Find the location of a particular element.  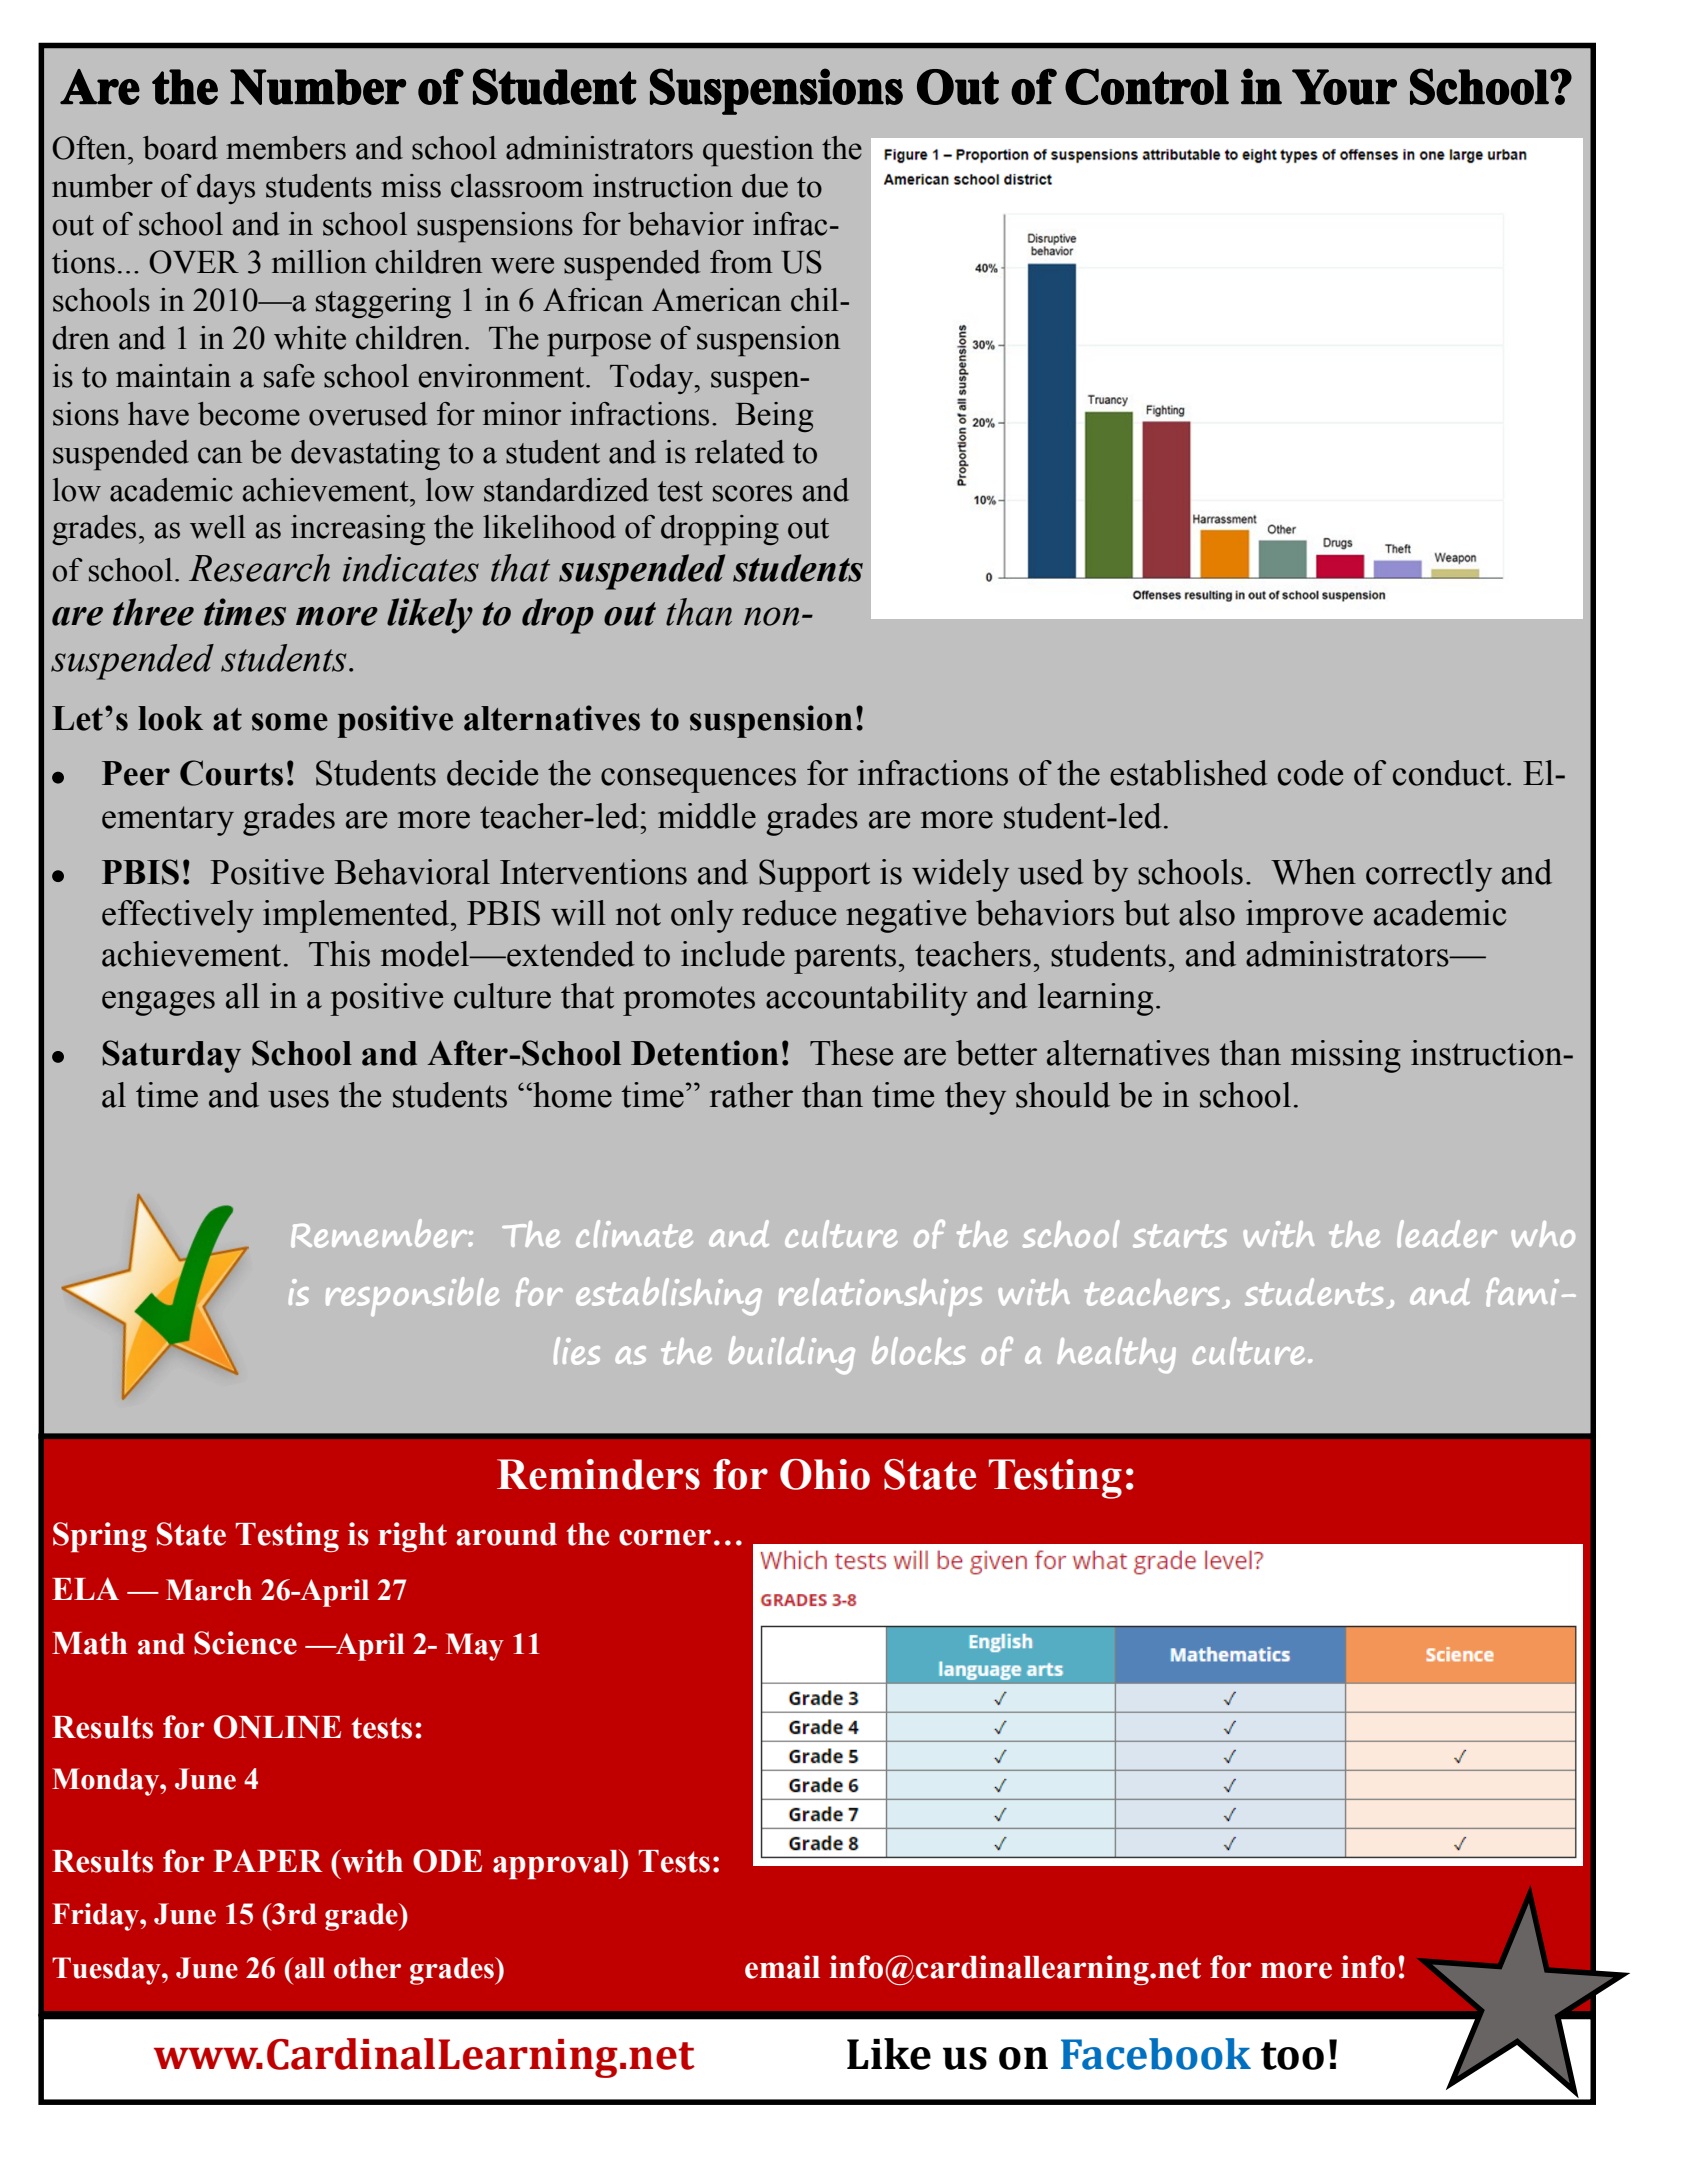

some is located at coordinates (290, 722).
